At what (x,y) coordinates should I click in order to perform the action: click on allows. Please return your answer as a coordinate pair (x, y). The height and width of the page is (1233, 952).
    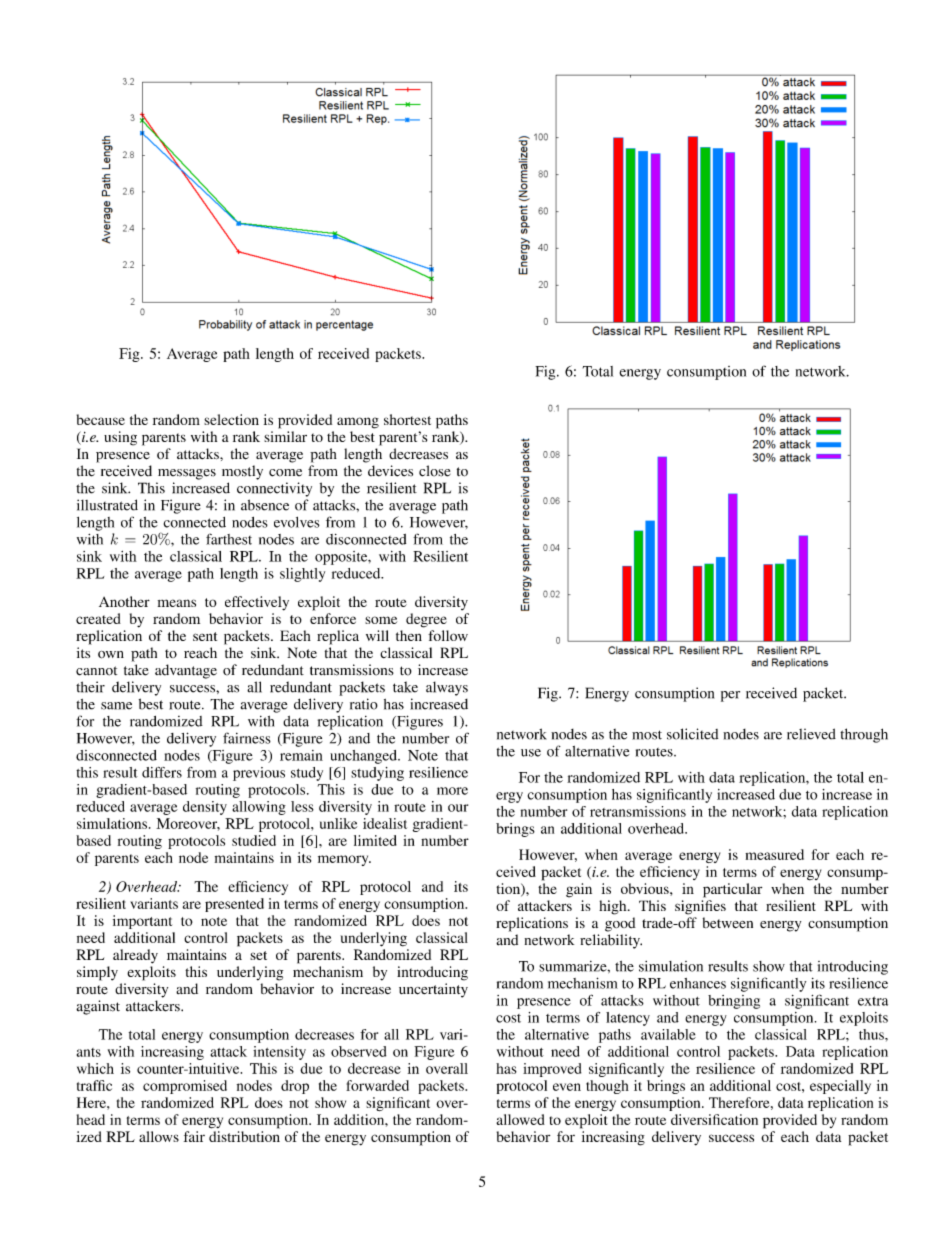
    Looking at the image, I should click on (159, 1136).
